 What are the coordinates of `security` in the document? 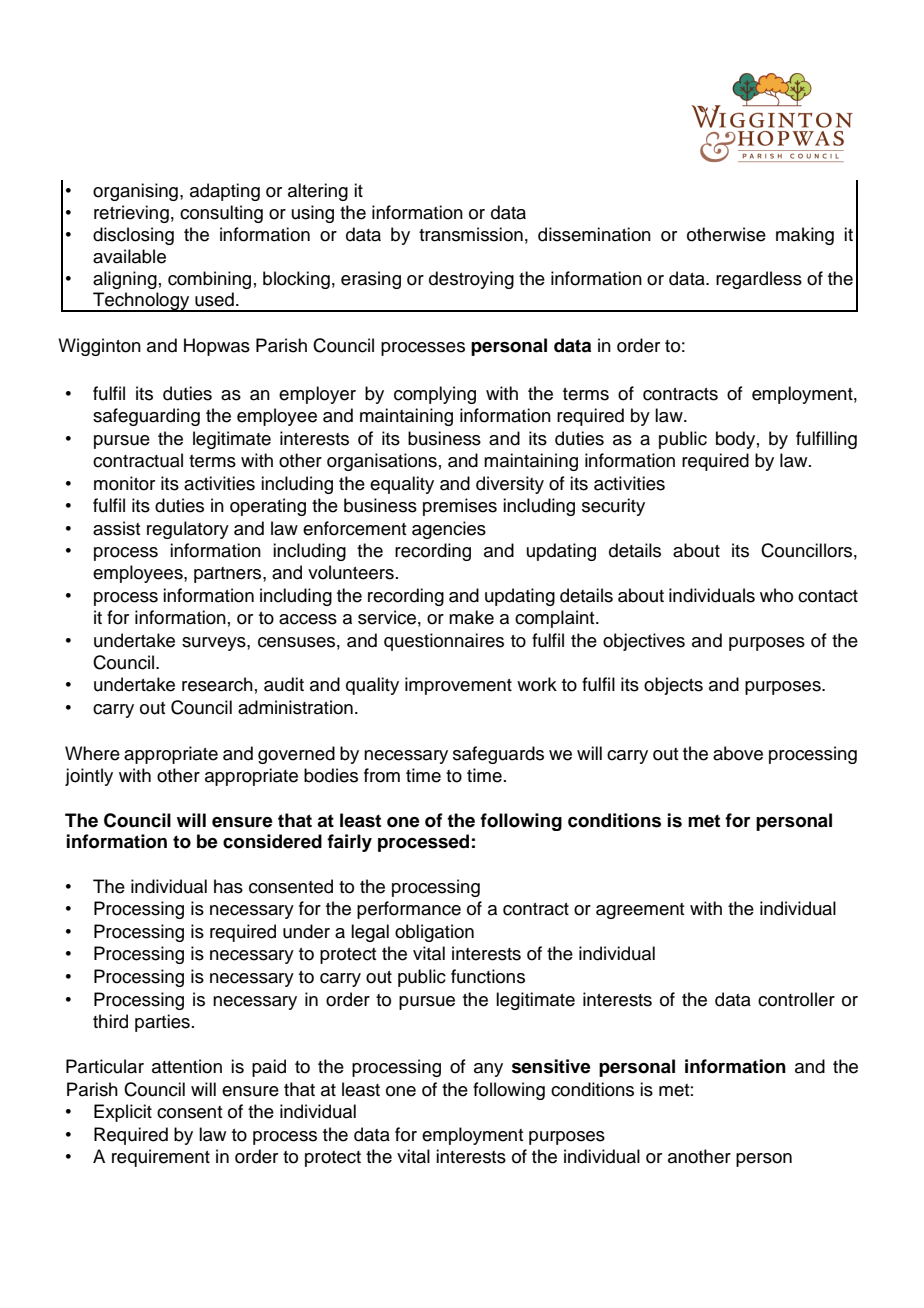 It's located at (613, 507).
